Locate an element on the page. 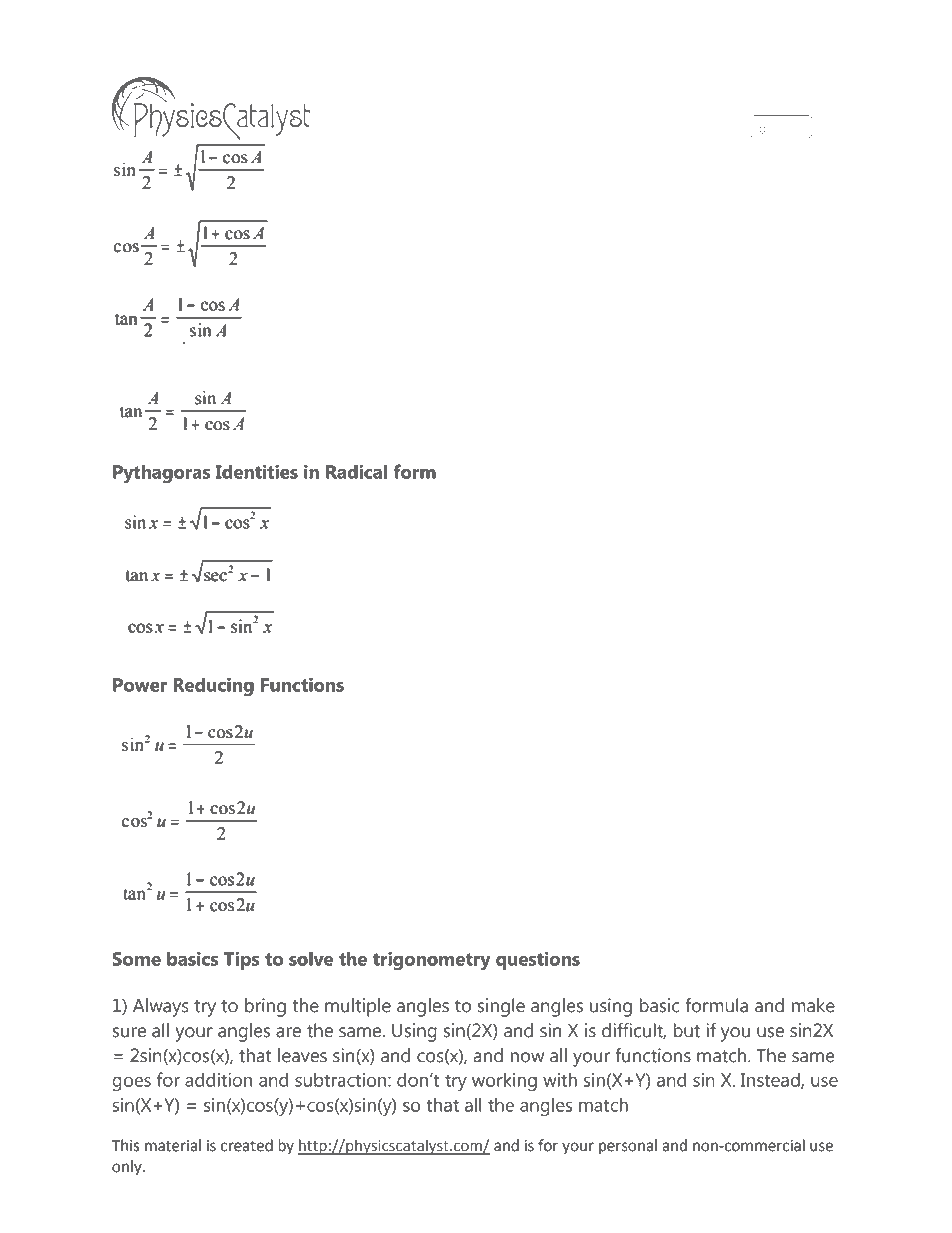 The image size is (952, 1233). Identities is located at coordinates (257, 471).
